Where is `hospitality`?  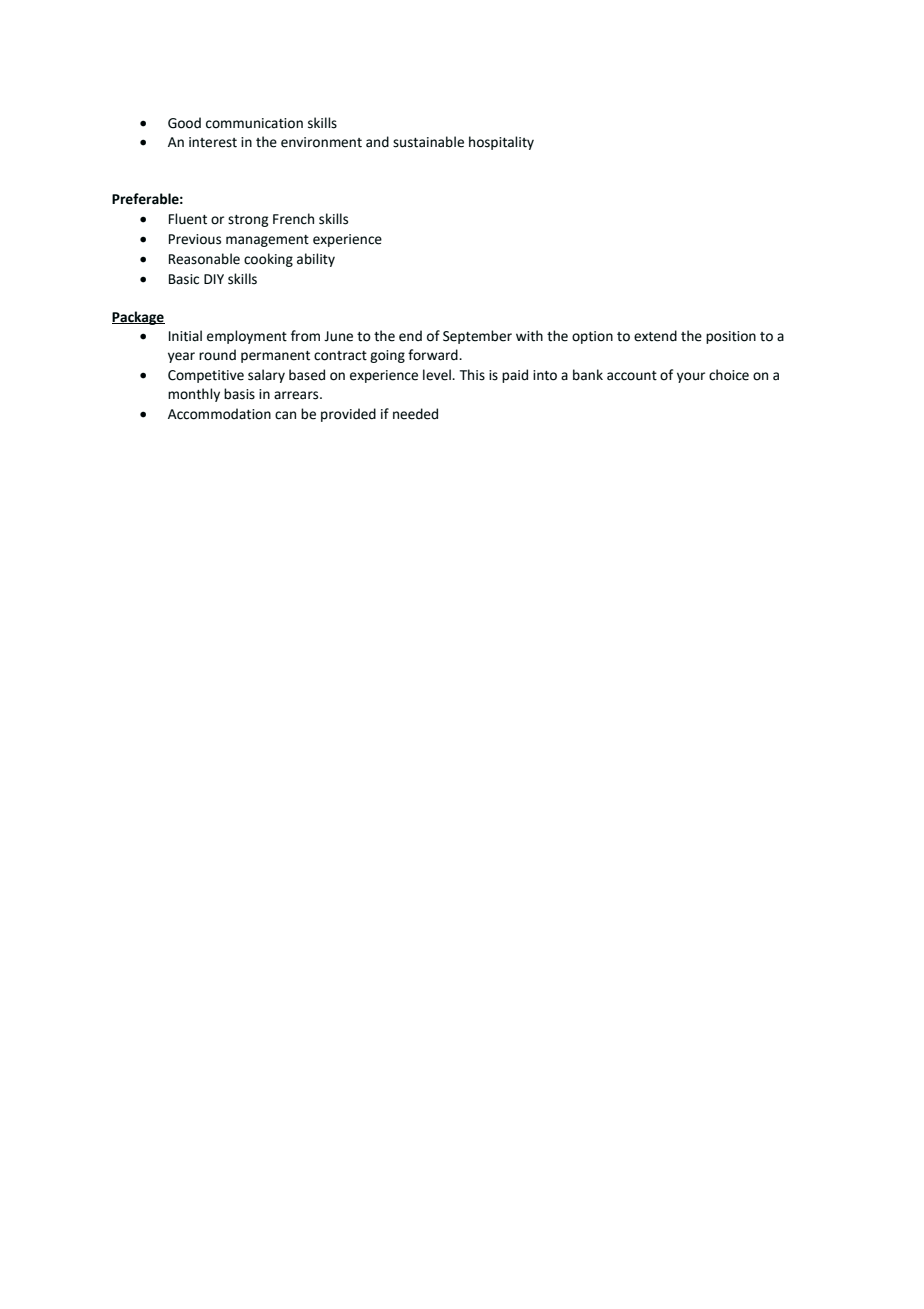
hospitality is located at coordinates (501, 143).
